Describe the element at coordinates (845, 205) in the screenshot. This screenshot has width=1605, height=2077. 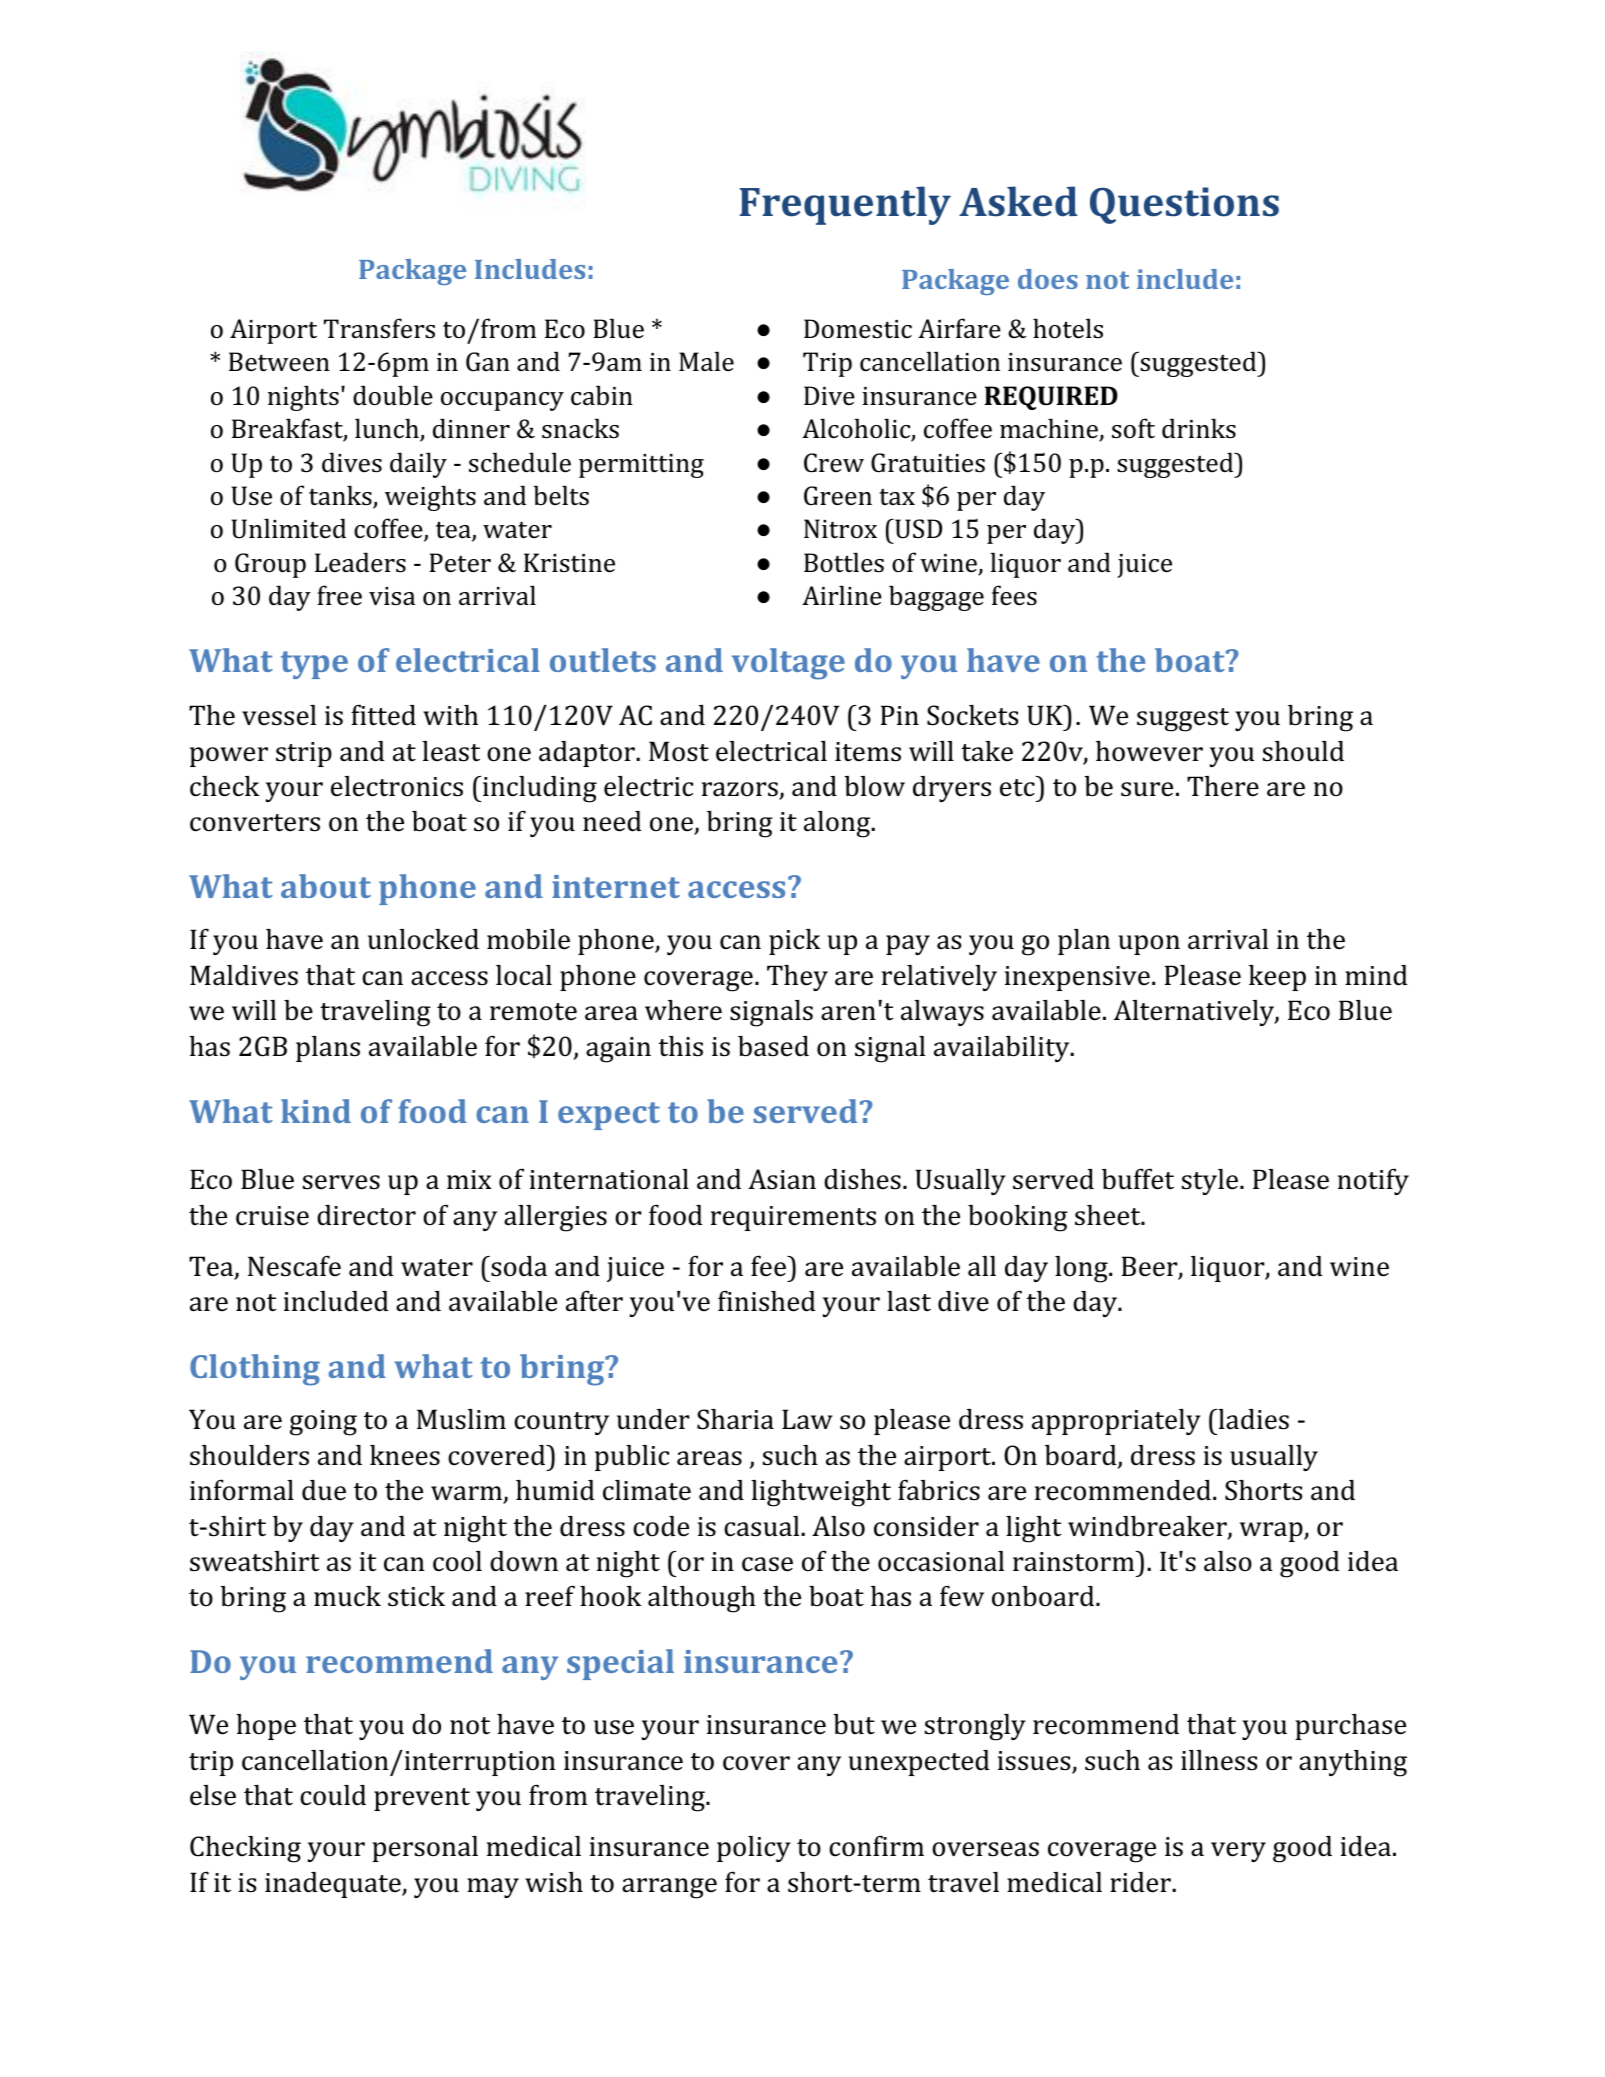
I see `Frequently` at that location.
